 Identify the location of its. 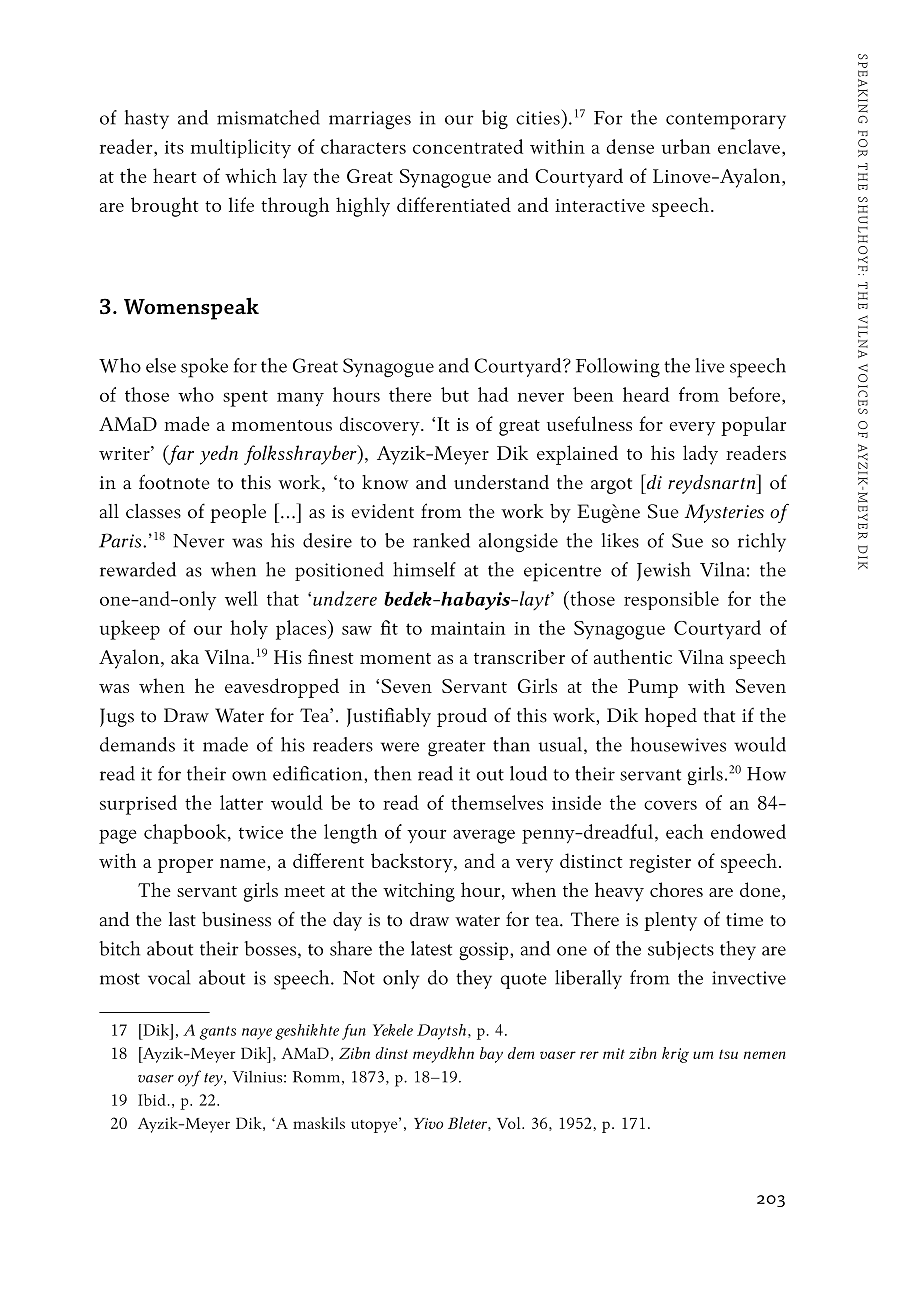
(174, 147).
